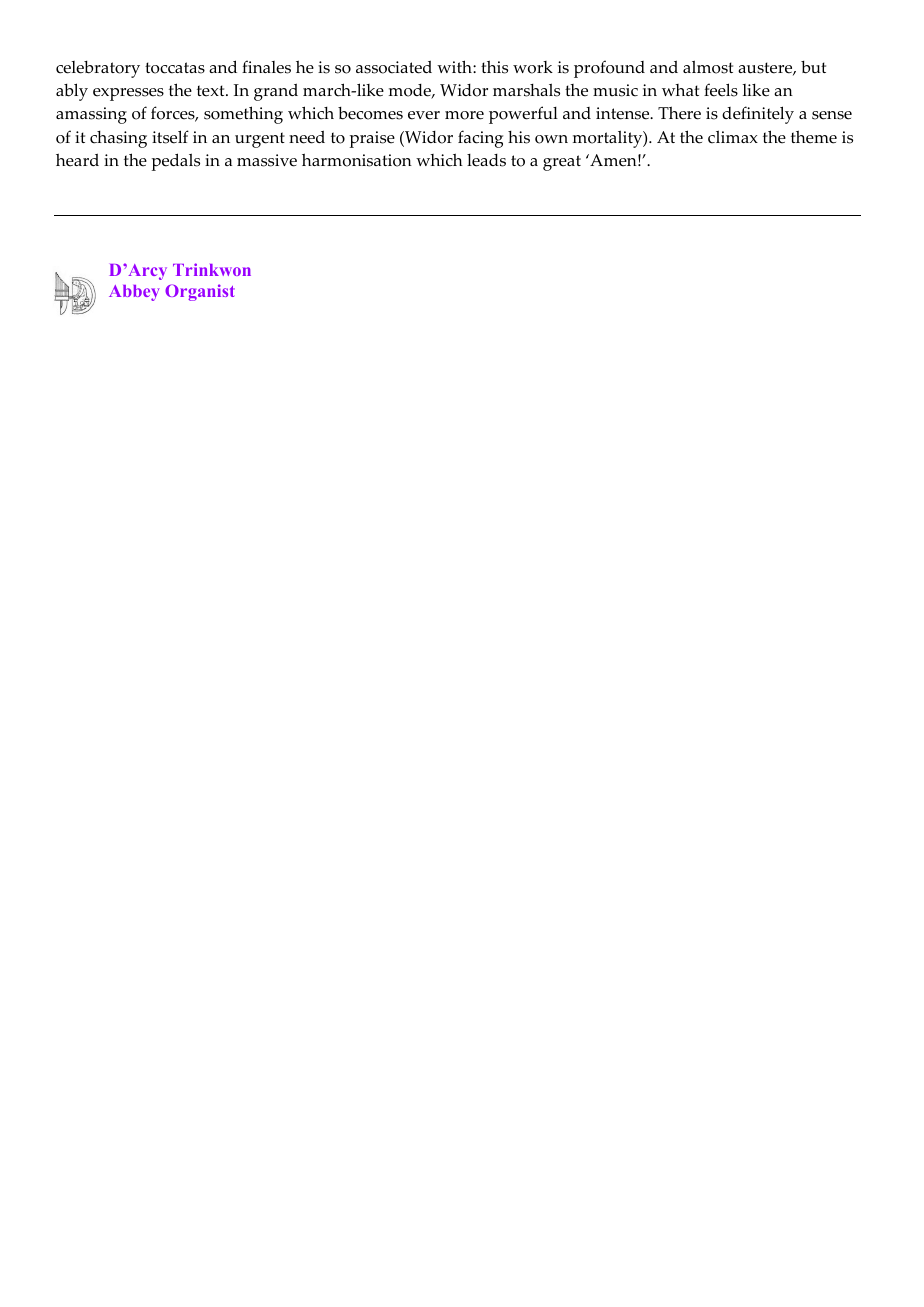 Image resolution: width=924 pixels, height=1307 pixels. Describe the element at coordinates (134, 293) in the screenshot. I see `Abbey` at that location.
